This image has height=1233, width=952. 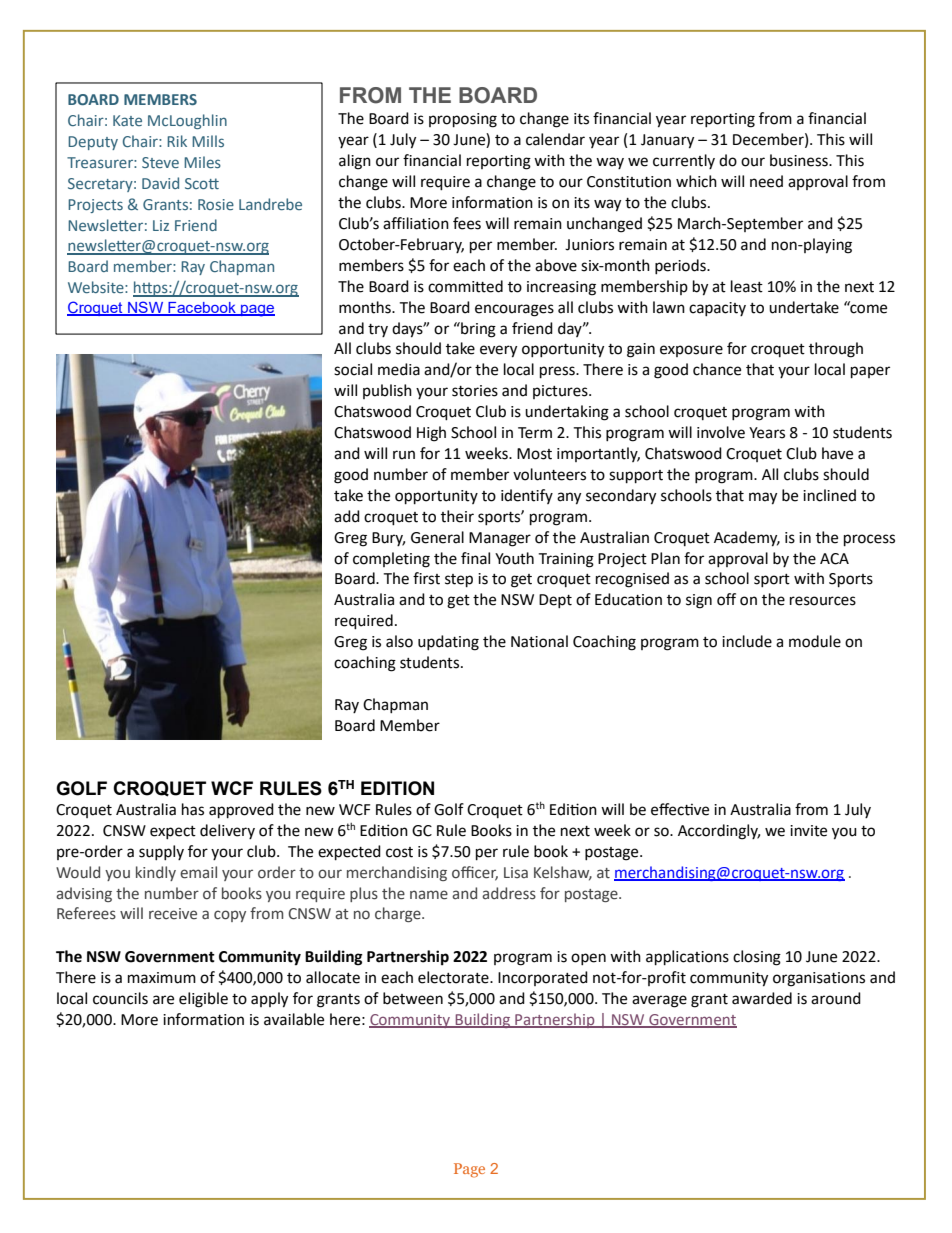 I want to click on are, so click(x=163, y=1000).
